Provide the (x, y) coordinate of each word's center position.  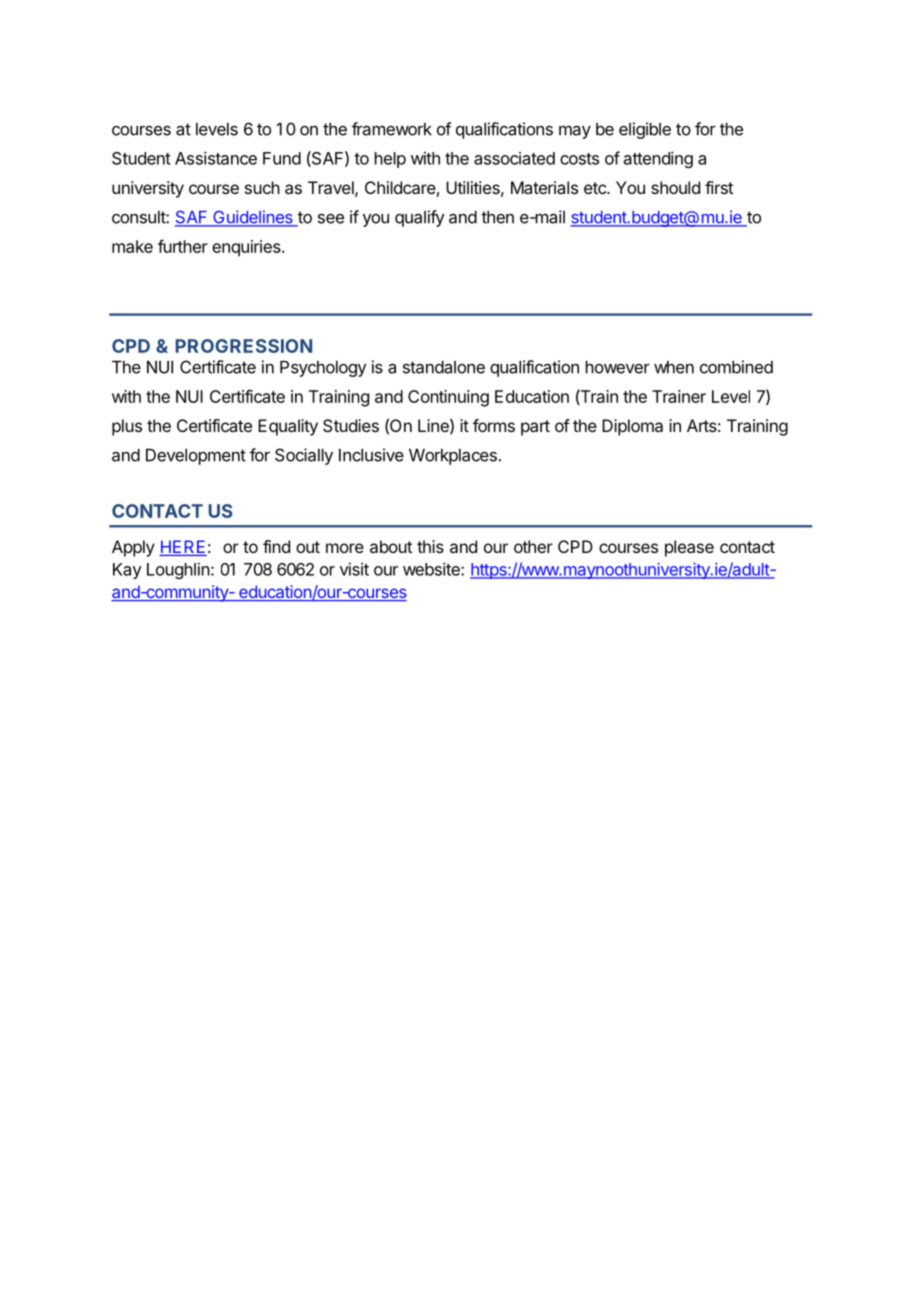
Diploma (632, 427)
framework (392, 129)
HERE (183, 546)
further (183, 246)
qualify (419, 218)
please (689, 548)
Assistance (216, 158)
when (674, 367)
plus (127, 427)
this (430, 546)
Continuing (448, 398)
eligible (645, 130)
